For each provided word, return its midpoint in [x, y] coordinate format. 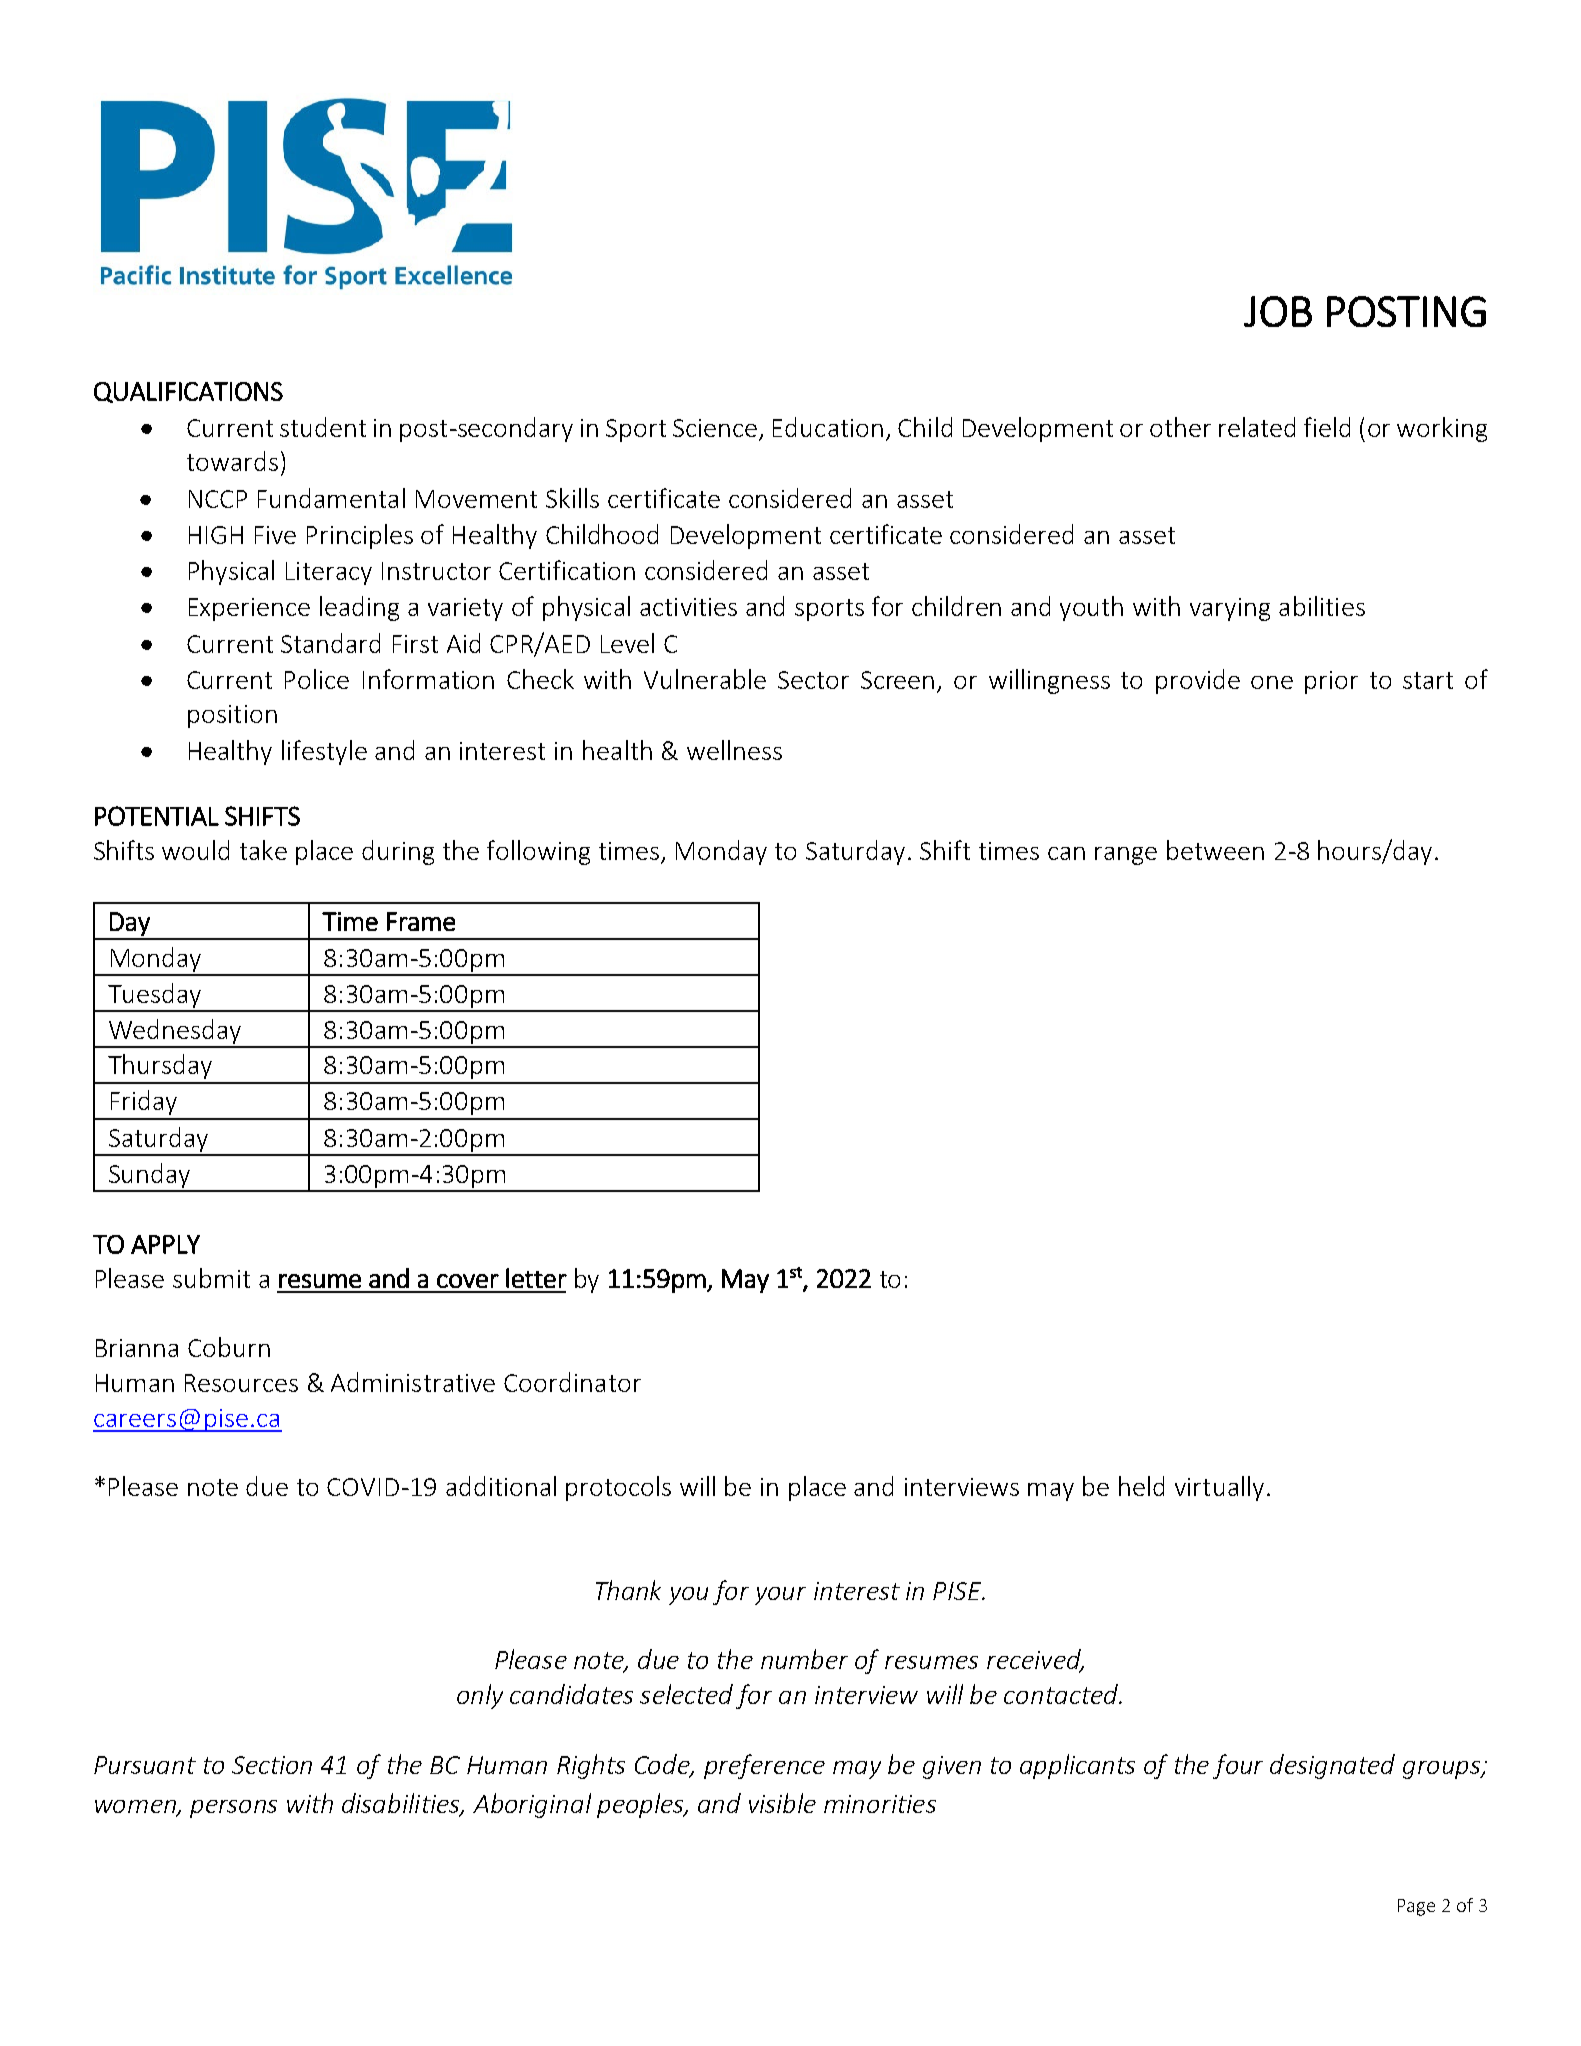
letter [536, 1278]
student [323, 427]
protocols [618, 1488]
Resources [241, 1383]
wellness [734, 750]
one [1272, 682]
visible [782, 1803]
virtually [1219, 1488]
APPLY [165, 1244]
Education [828, 427]
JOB [1278, 311]
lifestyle [324, 752]
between [1215, 850]
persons [233, 1809]
